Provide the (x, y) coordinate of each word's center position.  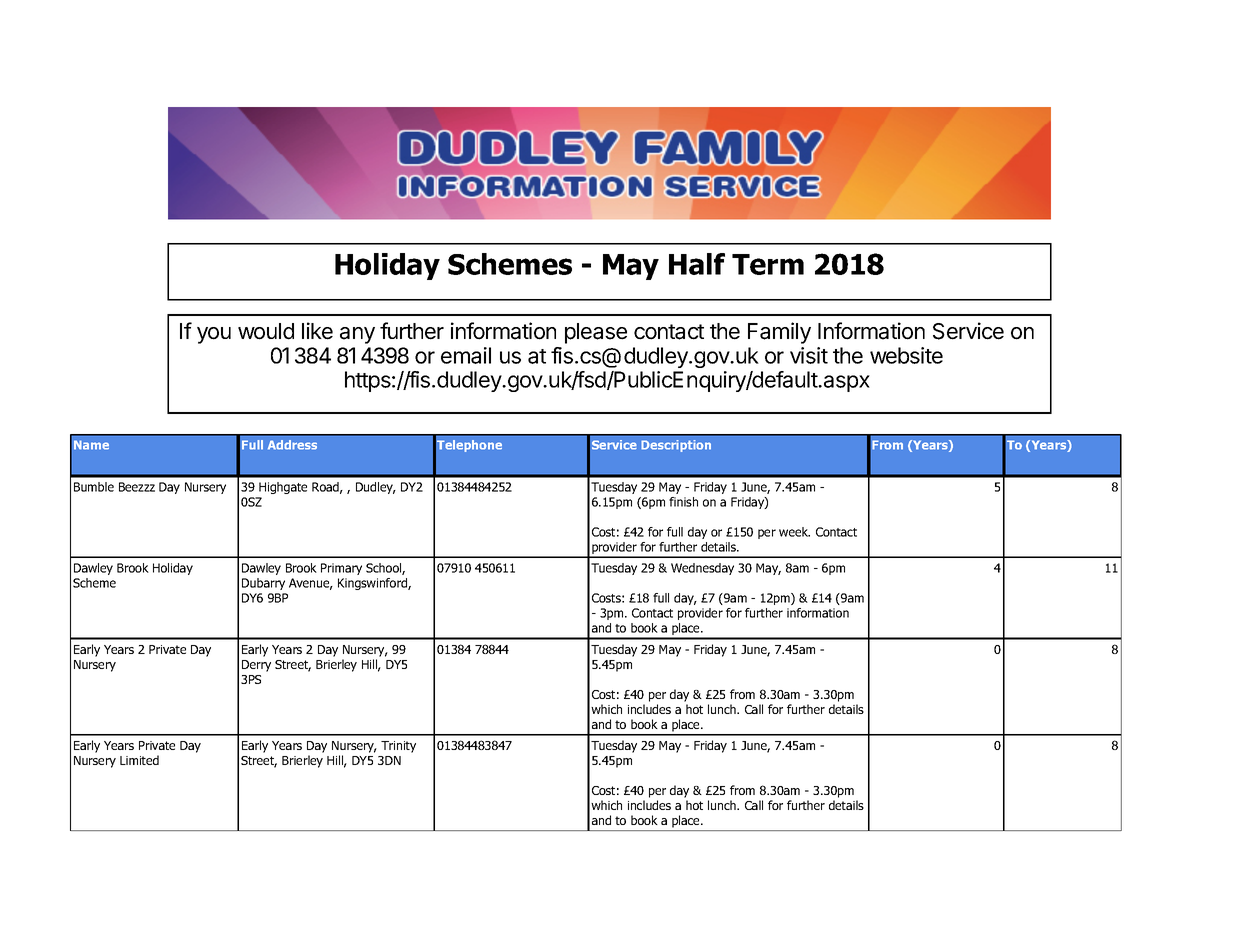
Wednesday (702, 569)
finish (683, 502)
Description (676, 446)
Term (768, 264)
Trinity (398, 747)
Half (697, 264)
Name (91, 445)
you (214, 335)
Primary (341, 569)
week (794, 532)
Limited (139, 760)
